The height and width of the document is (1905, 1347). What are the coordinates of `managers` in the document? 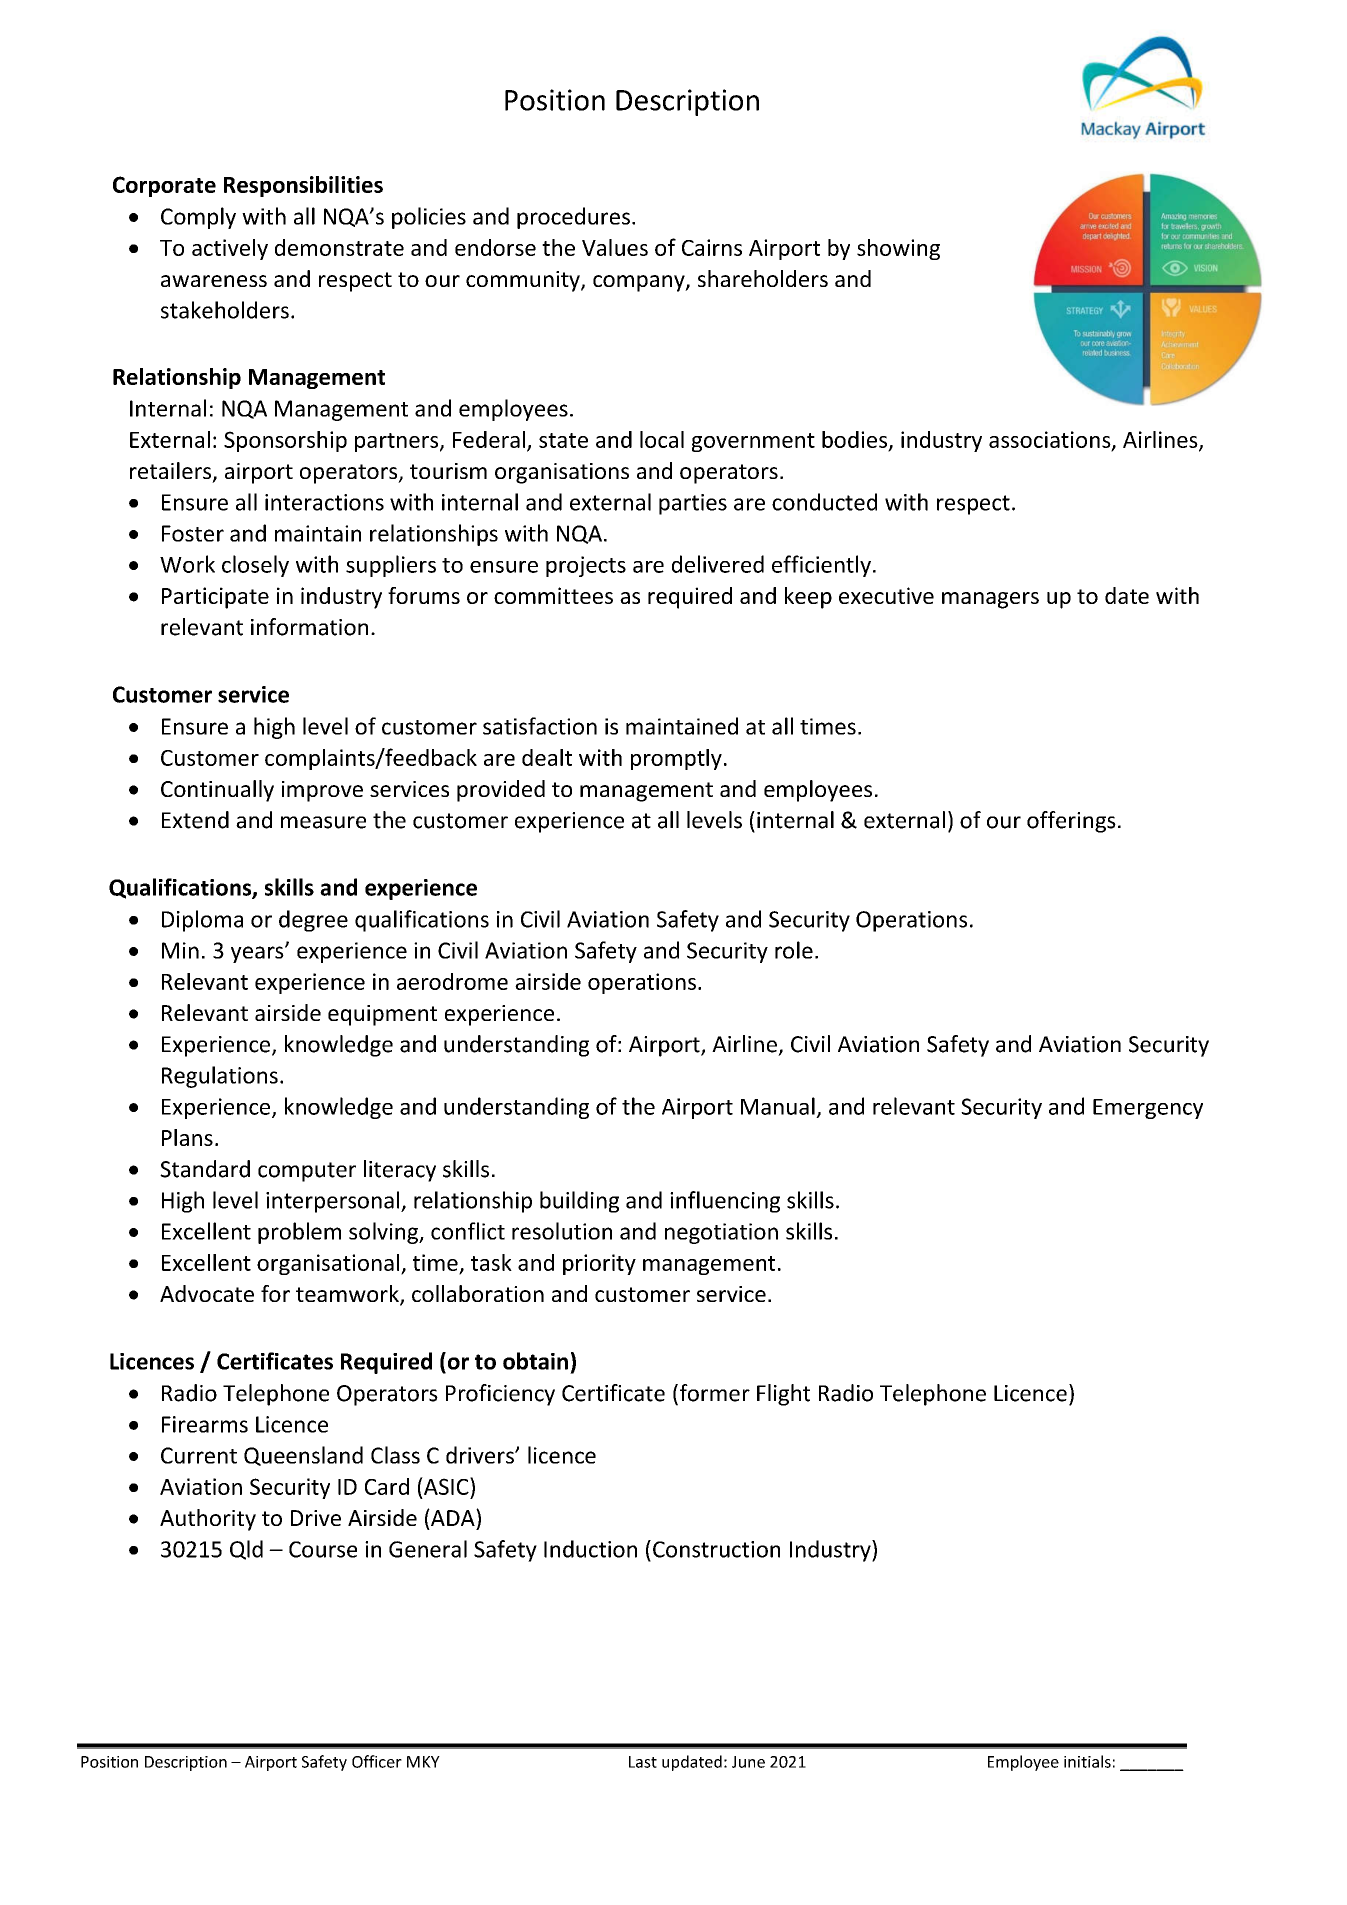 It's located at (990, 600).
